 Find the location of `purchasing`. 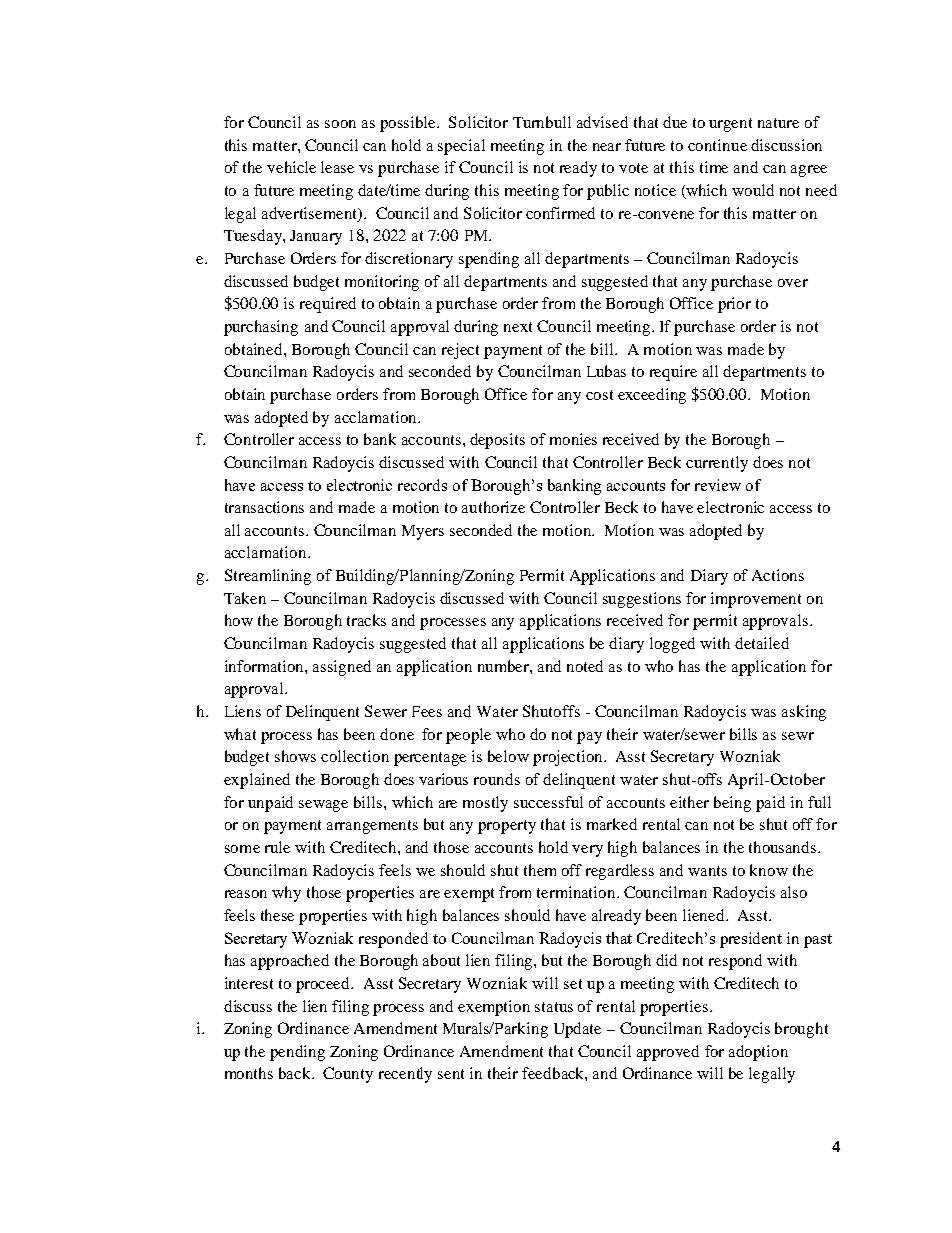

purchasing is located at coordinates (261, 328).
